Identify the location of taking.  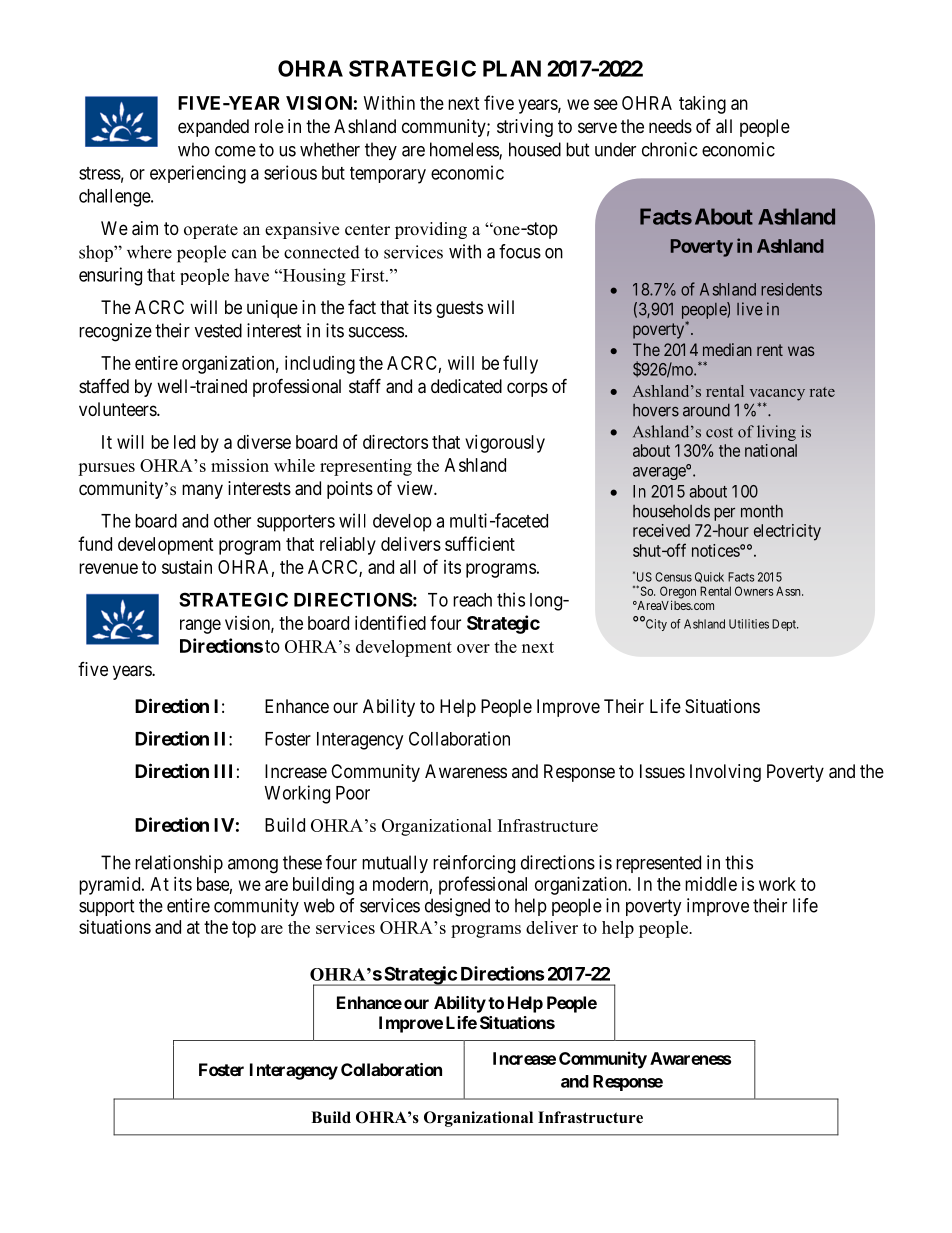
(702, 105).
